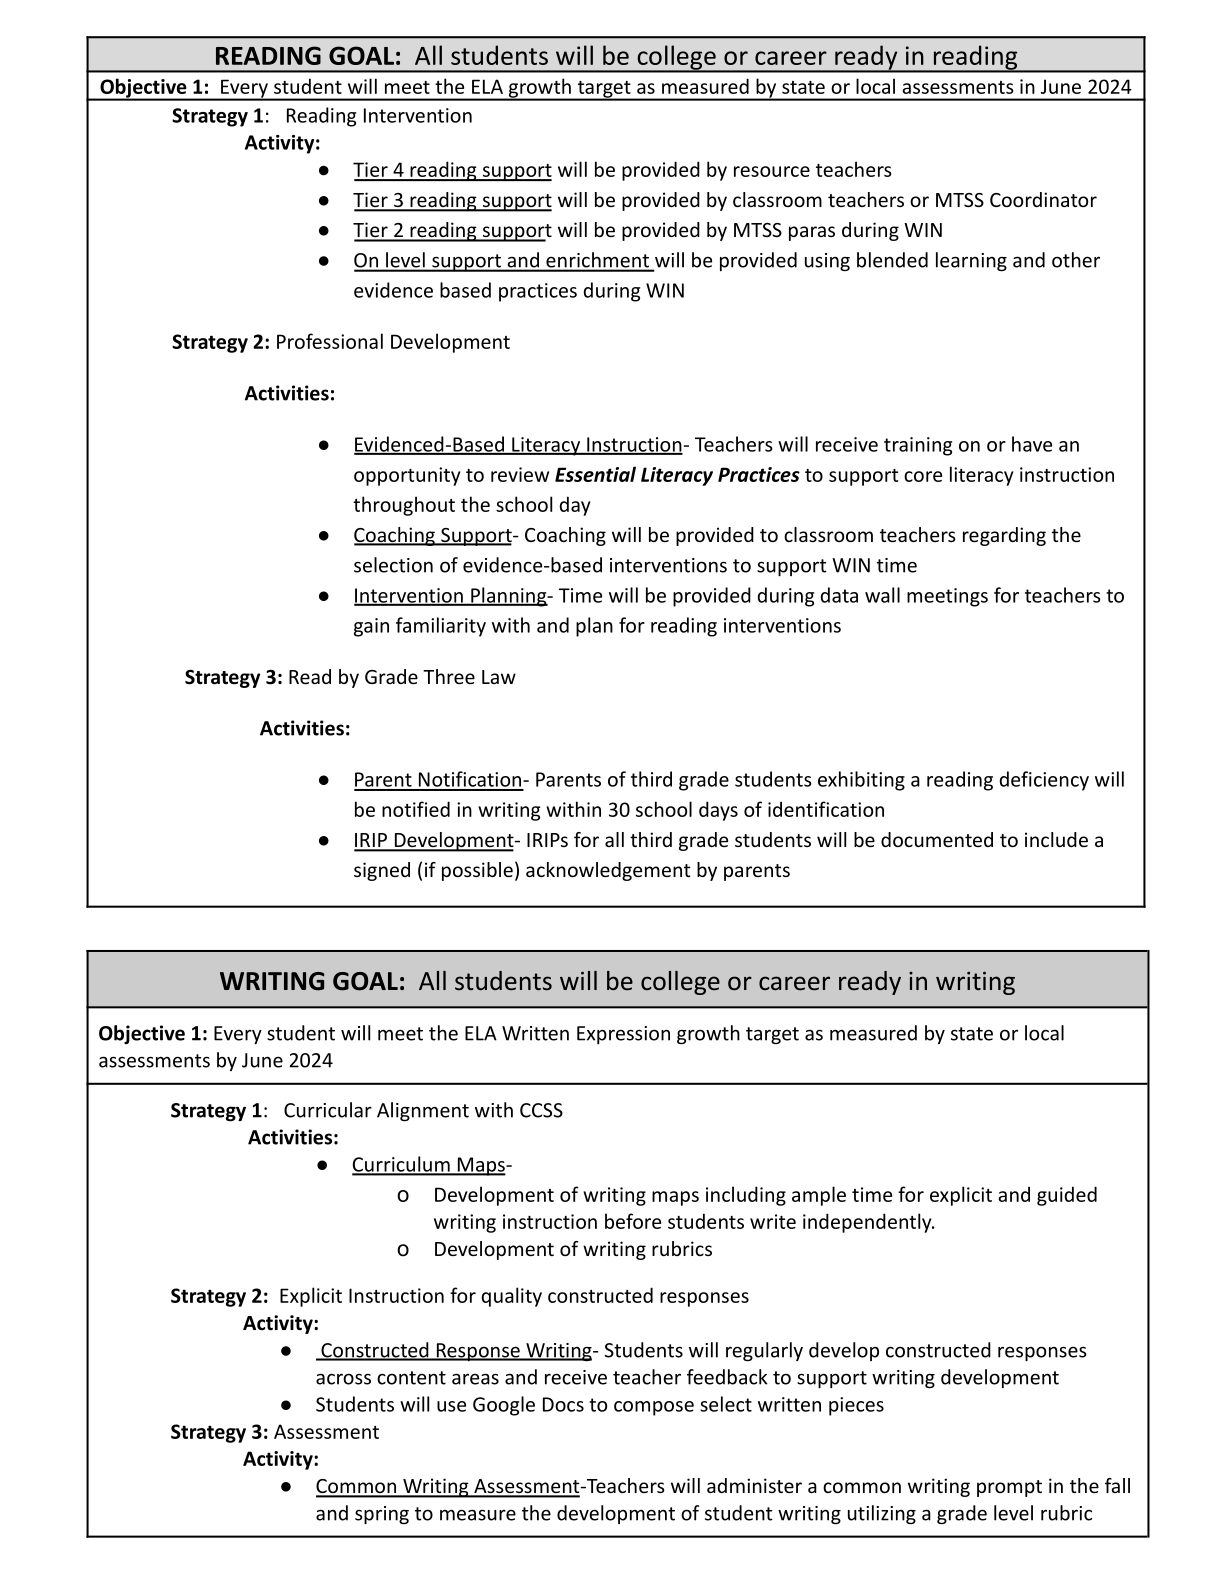  What do you see at coordinates (1009, 1488) in the document?
I see `prompt` at bounding box center [1009, 1488].
